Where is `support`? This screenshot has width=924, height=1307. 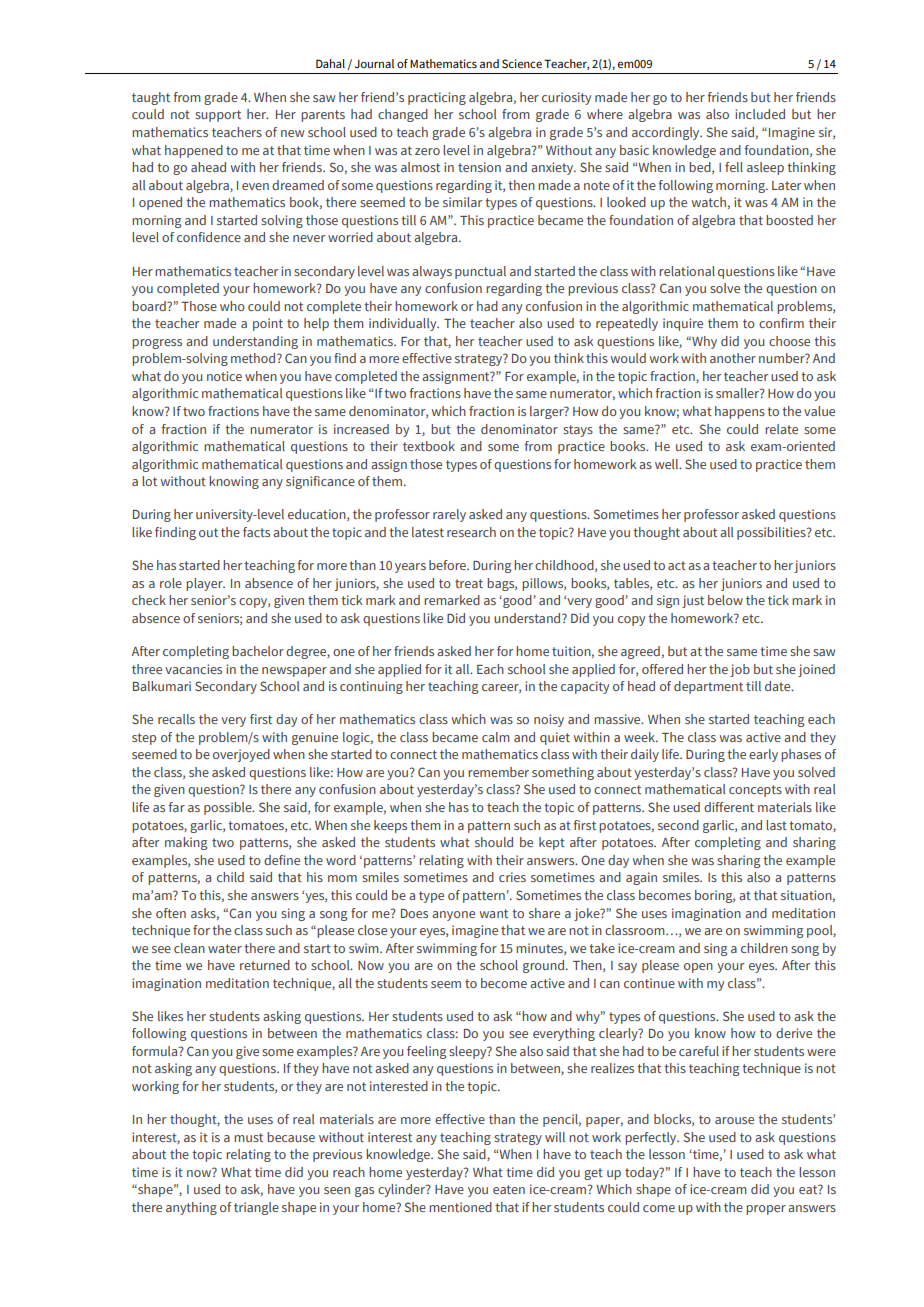 support is located at coordinates (218, 116).
